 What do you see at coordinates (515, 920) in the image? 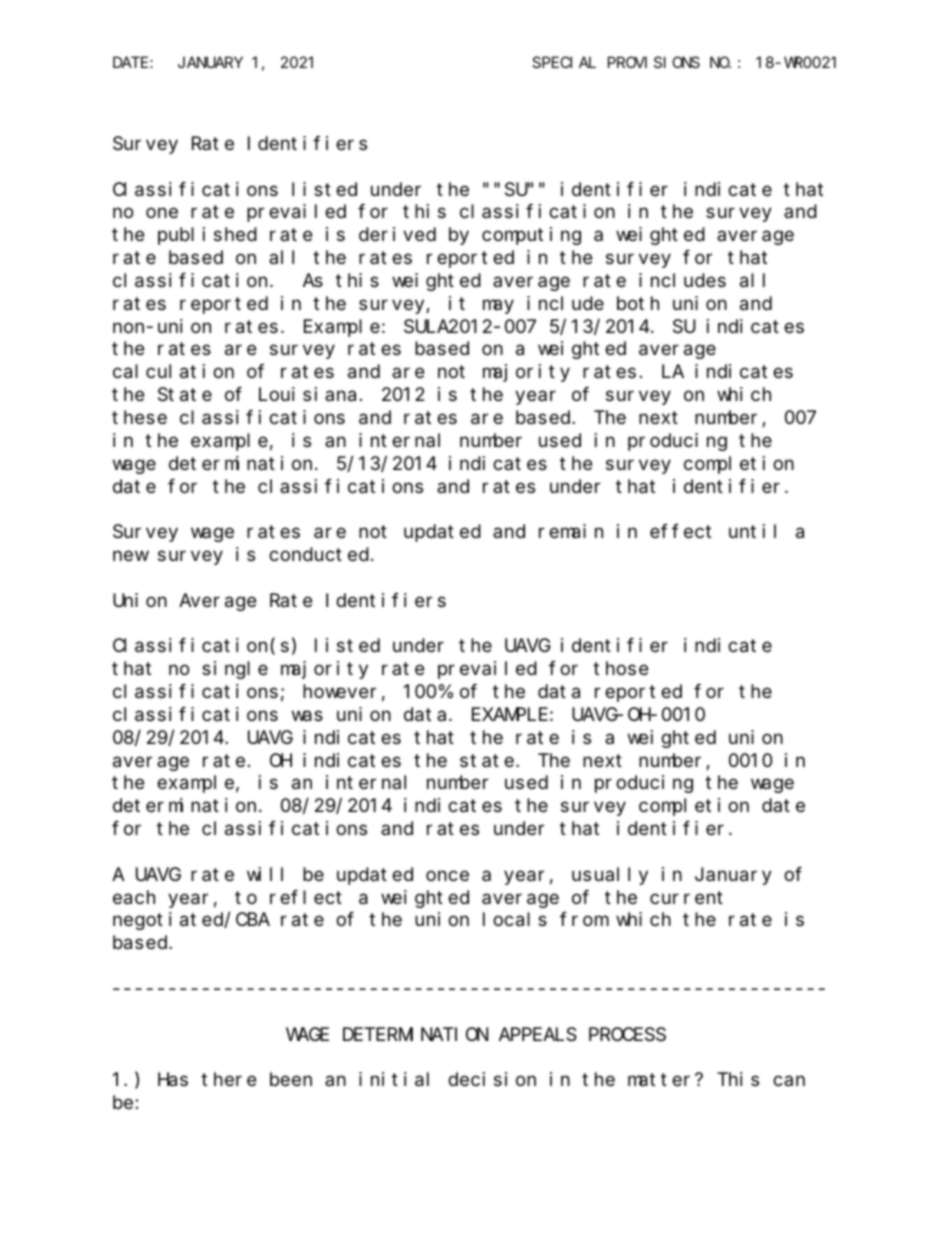
I see `locals` at bounding box center [515, 920].
